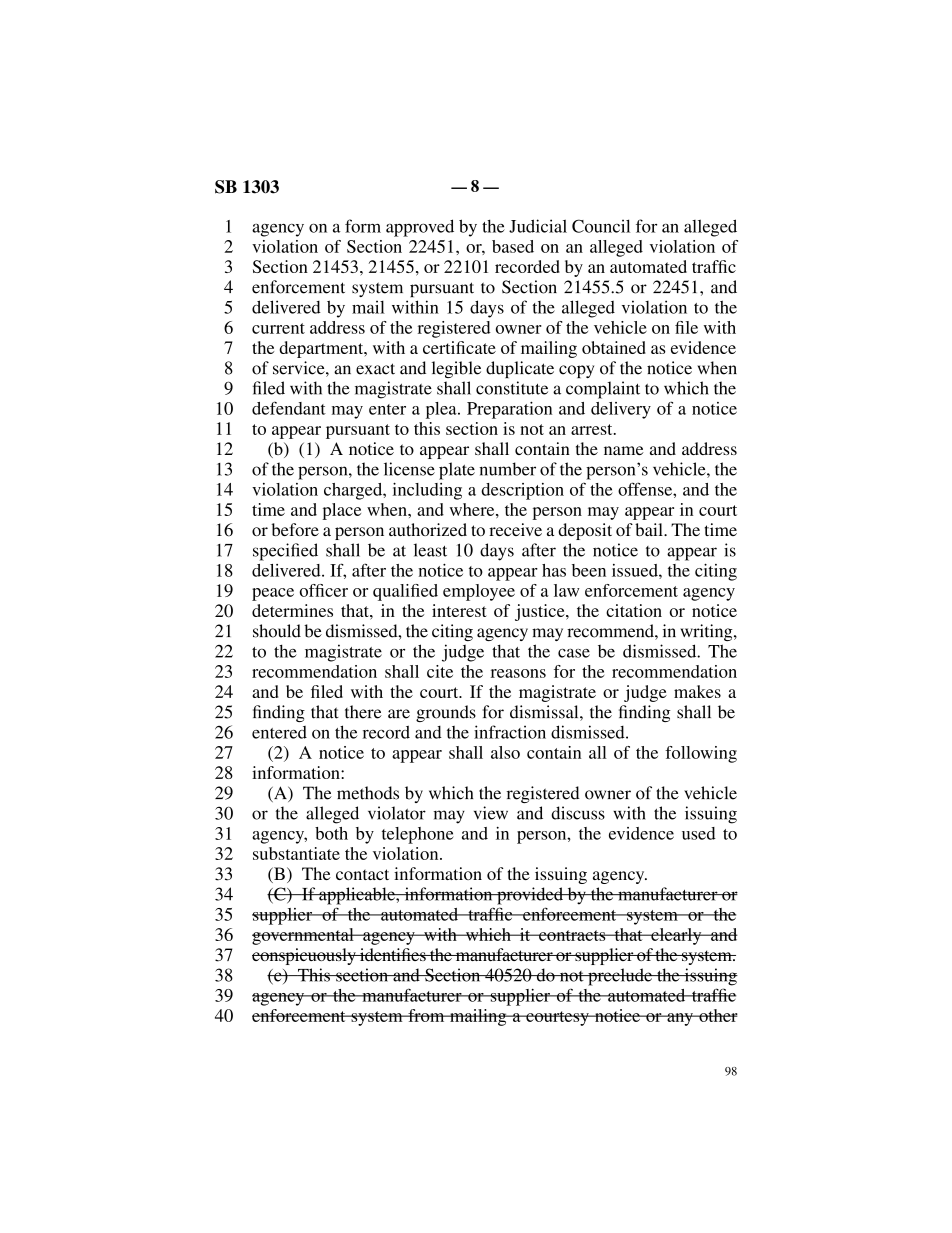 The height and width of the document is (1233, 952). What do you see at coordinates (701, 754) in the document?
I see `following` at bounding box center [701, 754].
